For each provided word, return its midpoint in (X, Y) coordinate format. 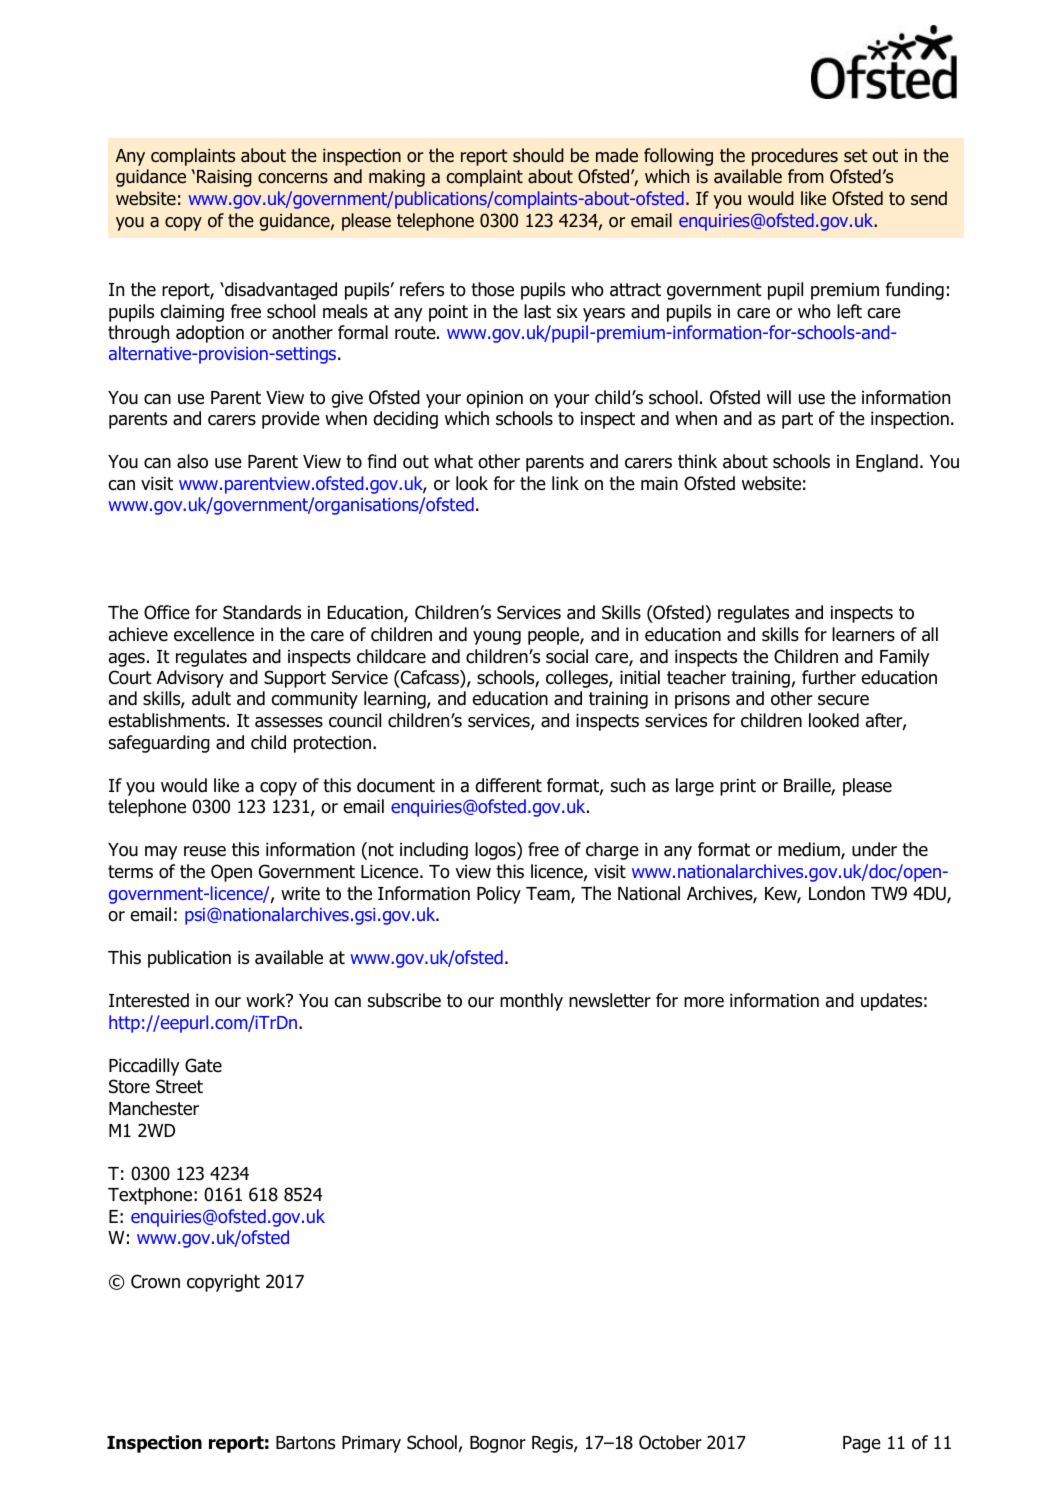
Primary (371, 1444)
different (508, 785)
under (874, 849)
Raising (224, 178)
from (806, 176)
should (538, 155)
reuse (205, 851)
